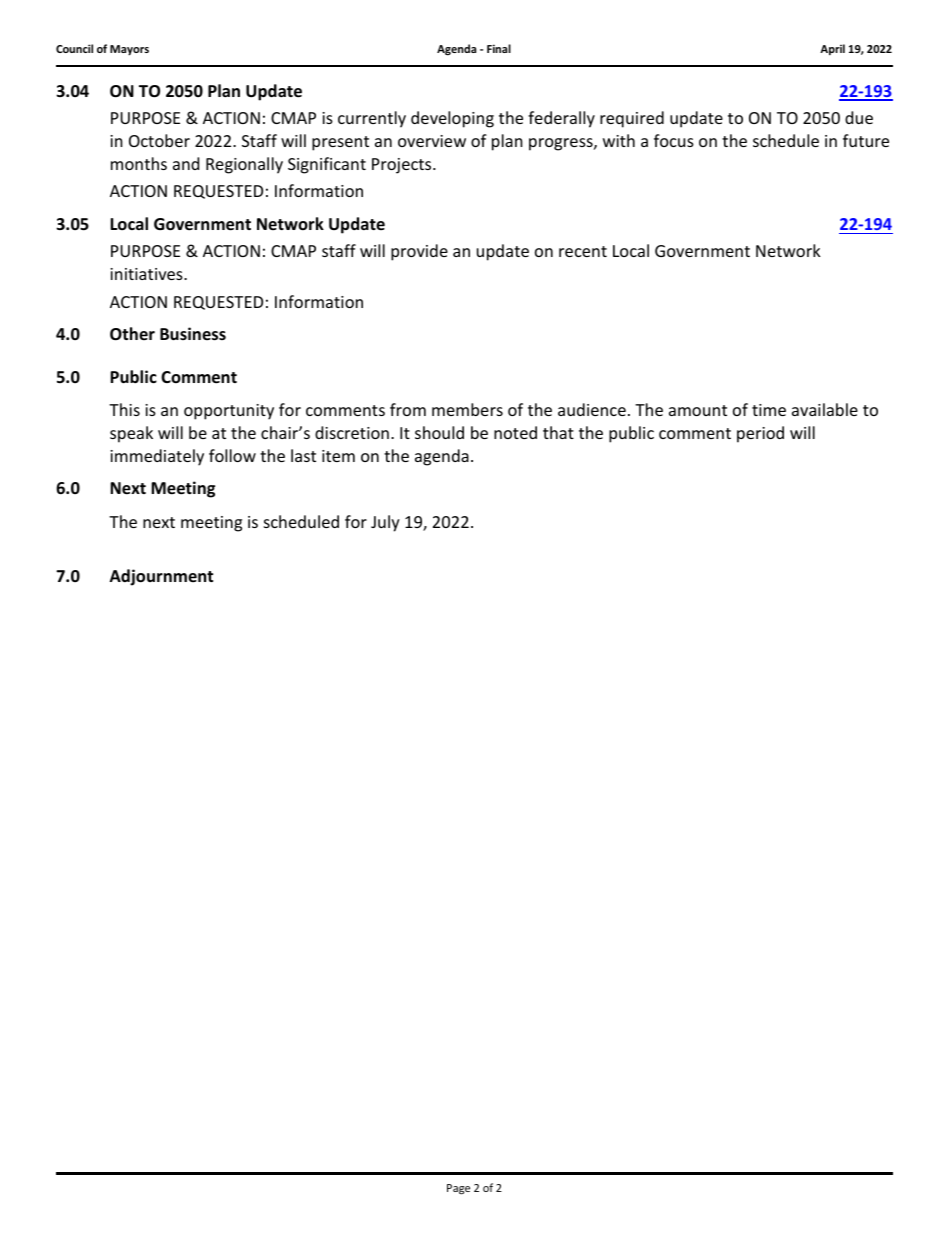  I want to click on time, so click(769, 410).
